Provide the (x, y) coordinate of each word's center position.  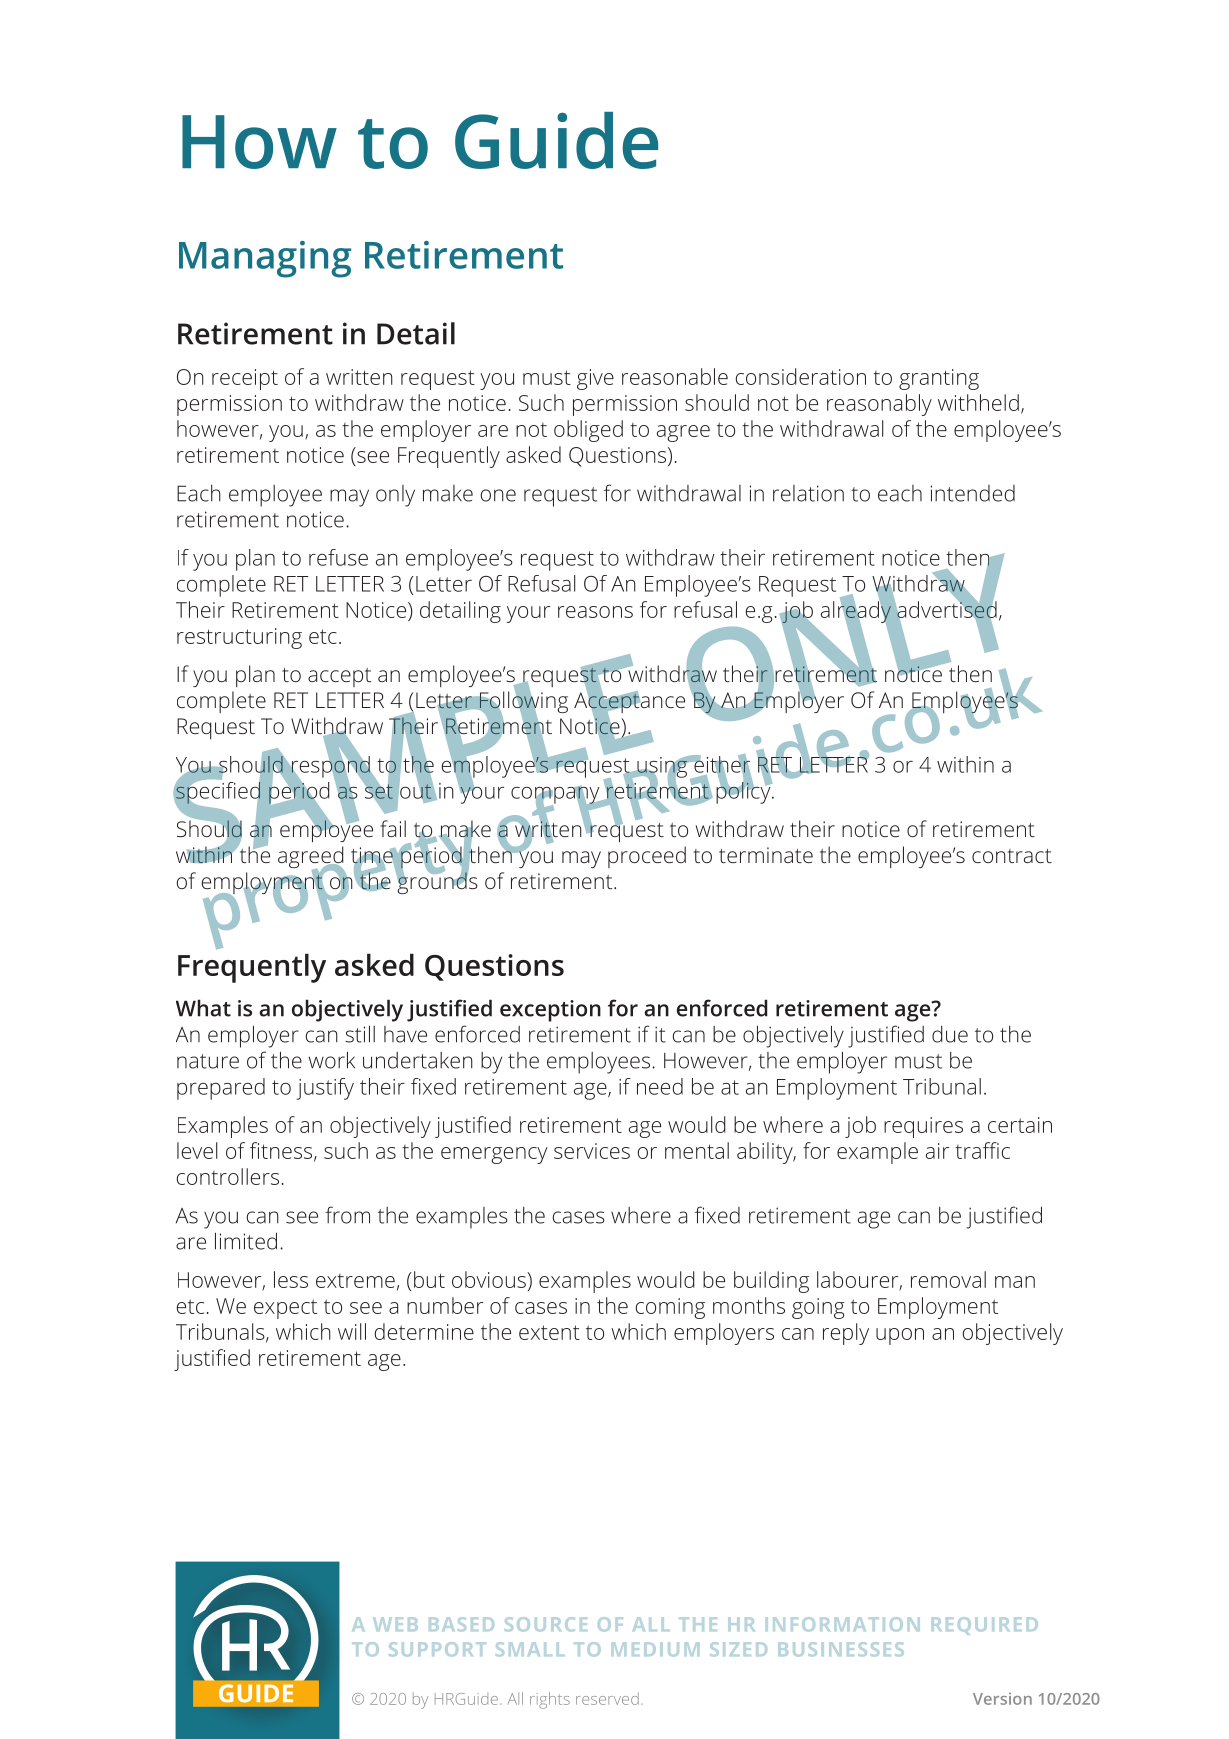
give (595, 379)
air (937, 1151)
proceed (647, 857)
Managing (265, 259)
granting (939, 379)
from (347, 1215)
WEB (395, 1624)
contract (1012, 856)
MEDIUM (655, 1649)
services (592, 1151)
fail (393, 828)
